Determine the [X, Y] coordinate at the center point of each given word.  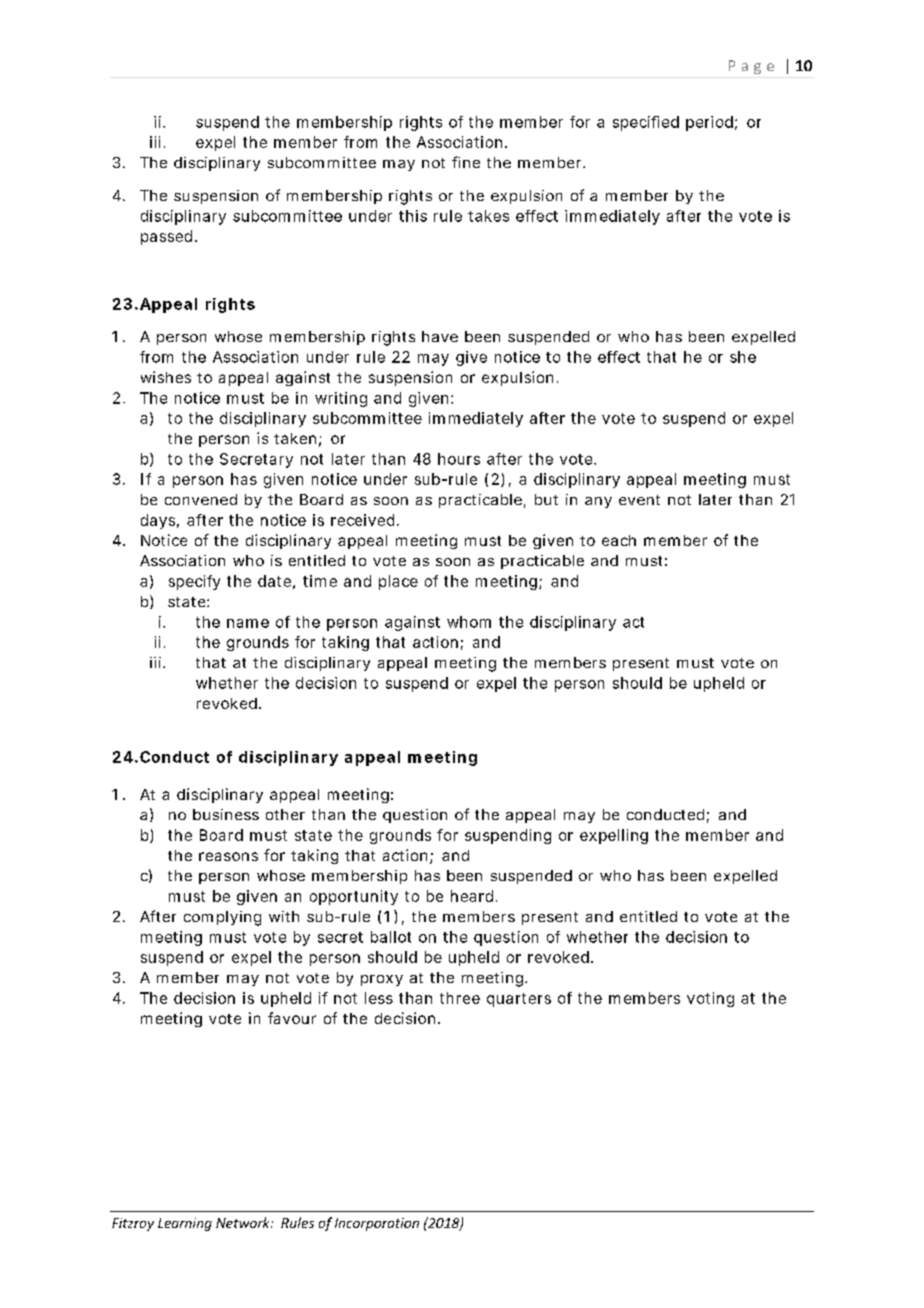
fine [466, 162]
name [248, 623]
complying [222, 918]
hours [459, 459]
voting [710, 999]
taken [295, 438]
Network [244, 1222]
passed [166, 237]
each [619, 540]
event [639, 500]
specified [646, 123]
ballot [391, 937]
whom [469, 622]
